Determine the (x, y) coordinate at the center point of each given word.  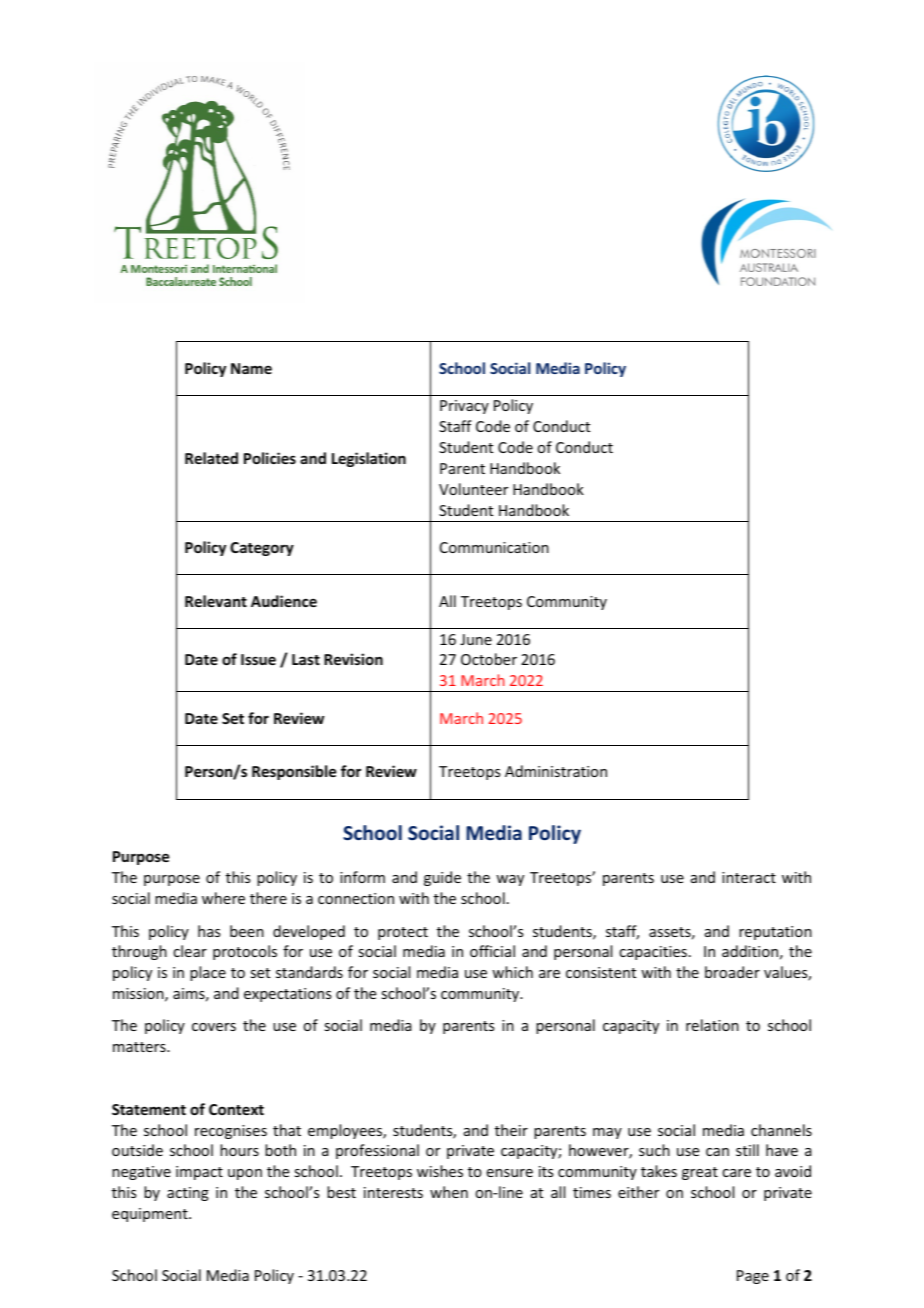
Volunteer (473, 489)
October (489, 659)
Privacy (464, 407)
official (492, 951)
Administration (556, 771)
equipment (151, 1215)
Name (251, 368)
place (208, 973)
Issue (258, 659)
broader (732, 972)
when (449, 1192)
